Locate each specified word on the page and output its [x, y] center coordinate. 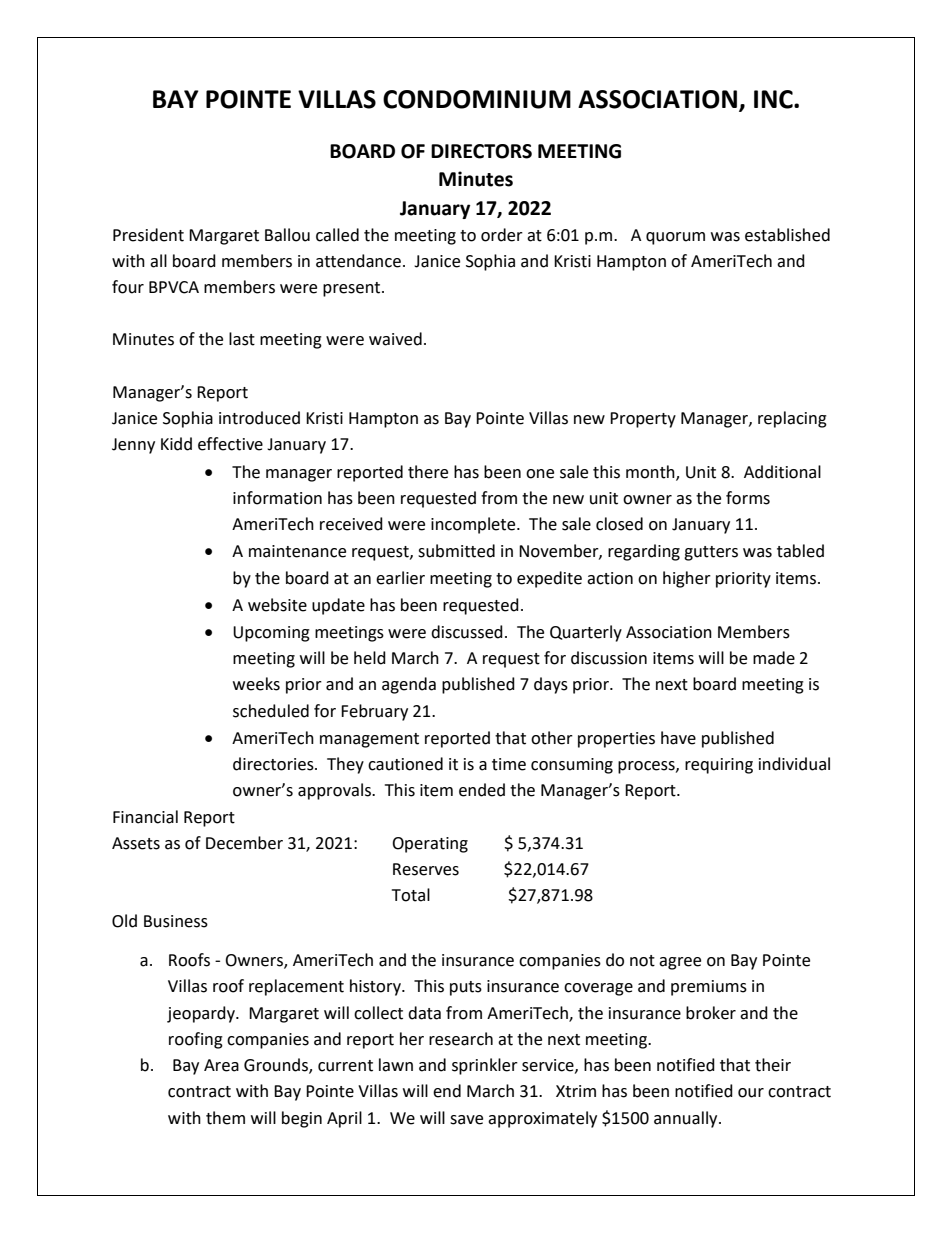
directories [274, 764]
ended [482, 790]
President [148, 235]
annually [687, 1119]
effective [230, 444]
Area [221, 1065]
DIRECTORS [481, 151]
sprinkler [485, 1066]
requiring [719, 766]
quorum [675, 238]
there [428, 472]
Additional [782, 472]
